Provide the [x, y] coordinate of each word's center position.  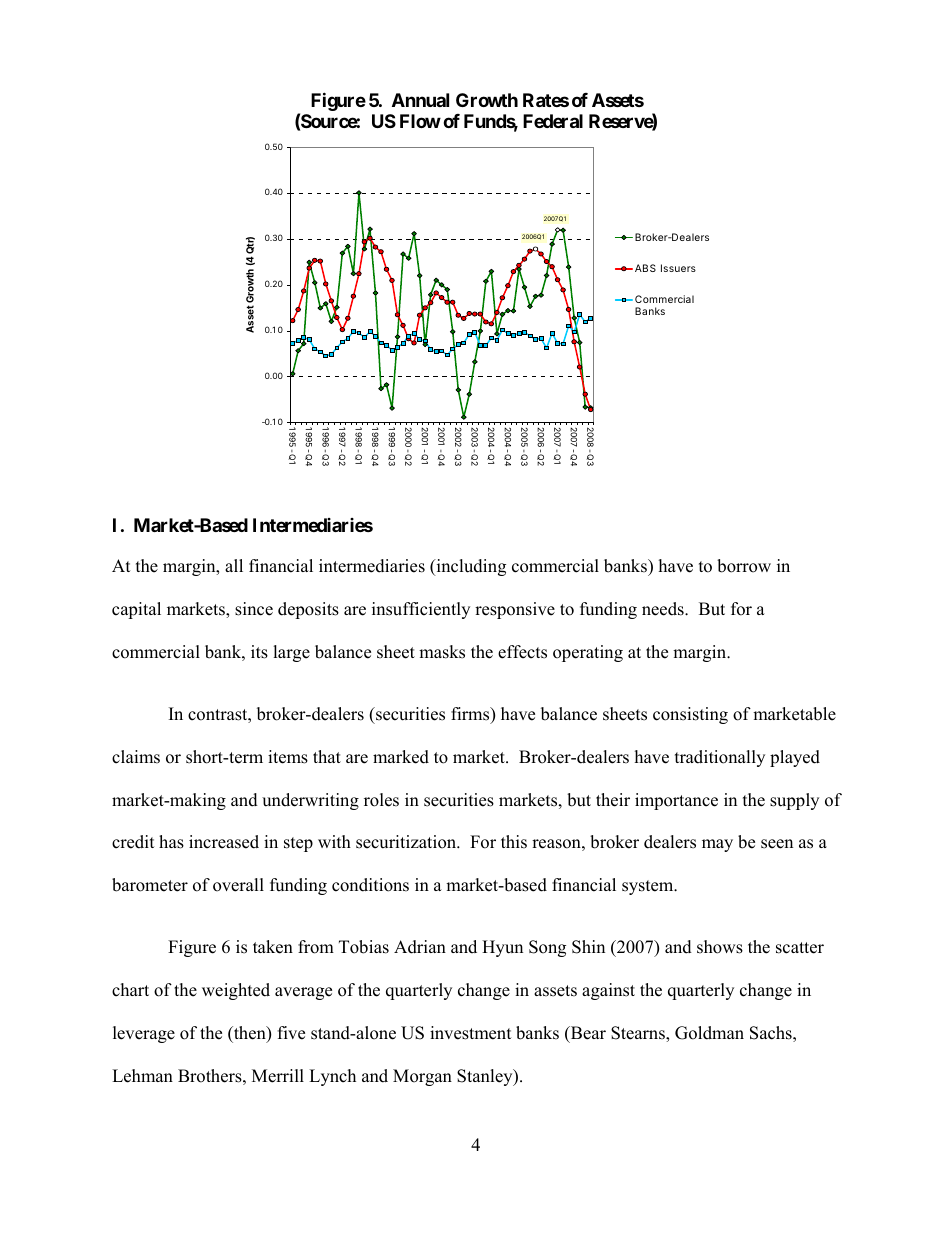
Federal [553, 121]
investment [471, 1033]
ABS [645, 268]
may [717, 845]
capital [136, 610]
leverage [144, 1034]
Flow [420, 121]
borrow [744, 566]
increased [224, 842]
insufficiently [421, 610]
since [254, 609]
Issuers [678, 268]
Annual [420, 100]
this [514, 842]
